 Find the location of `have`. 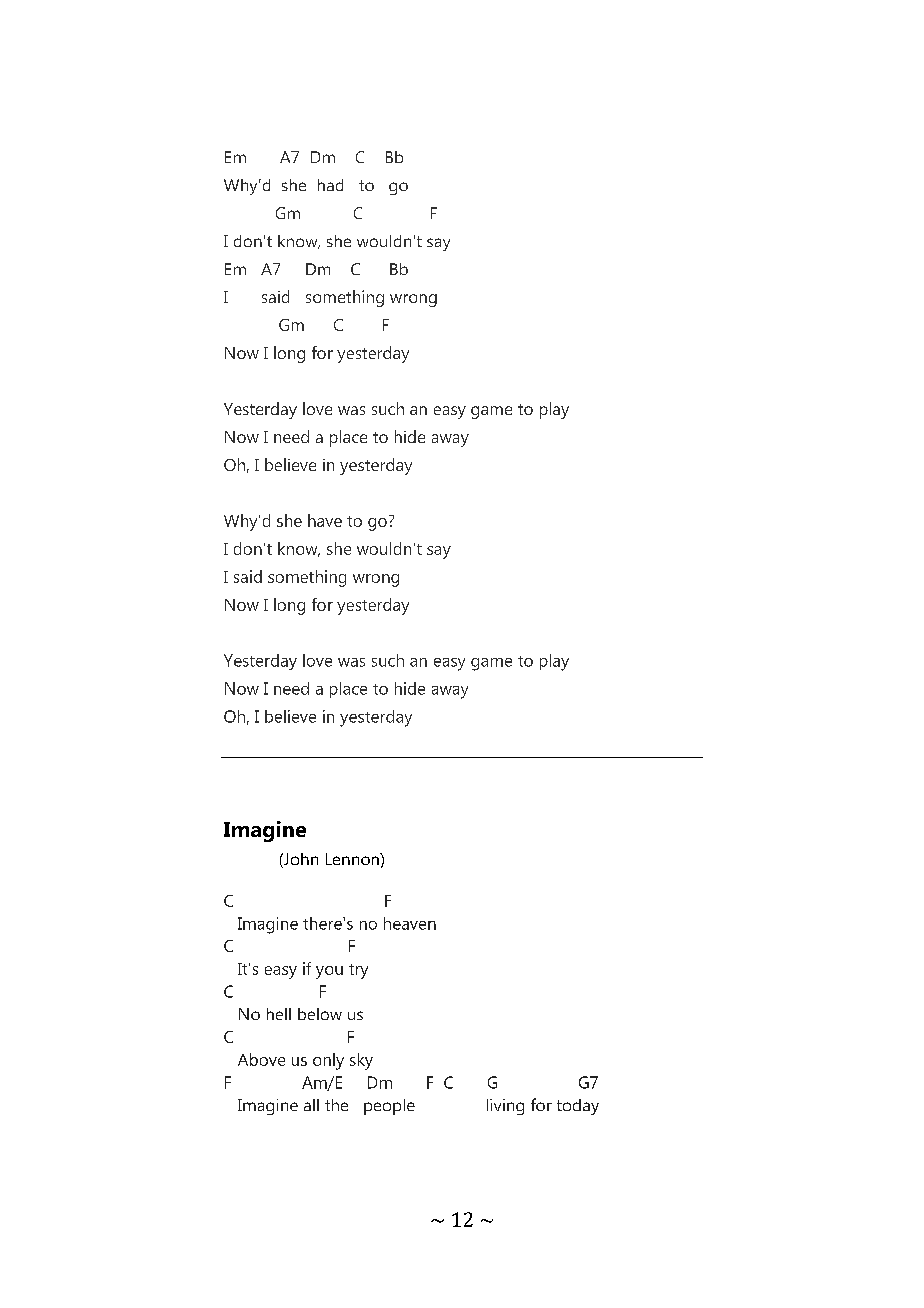

have is located at coordinates (325, 520).
